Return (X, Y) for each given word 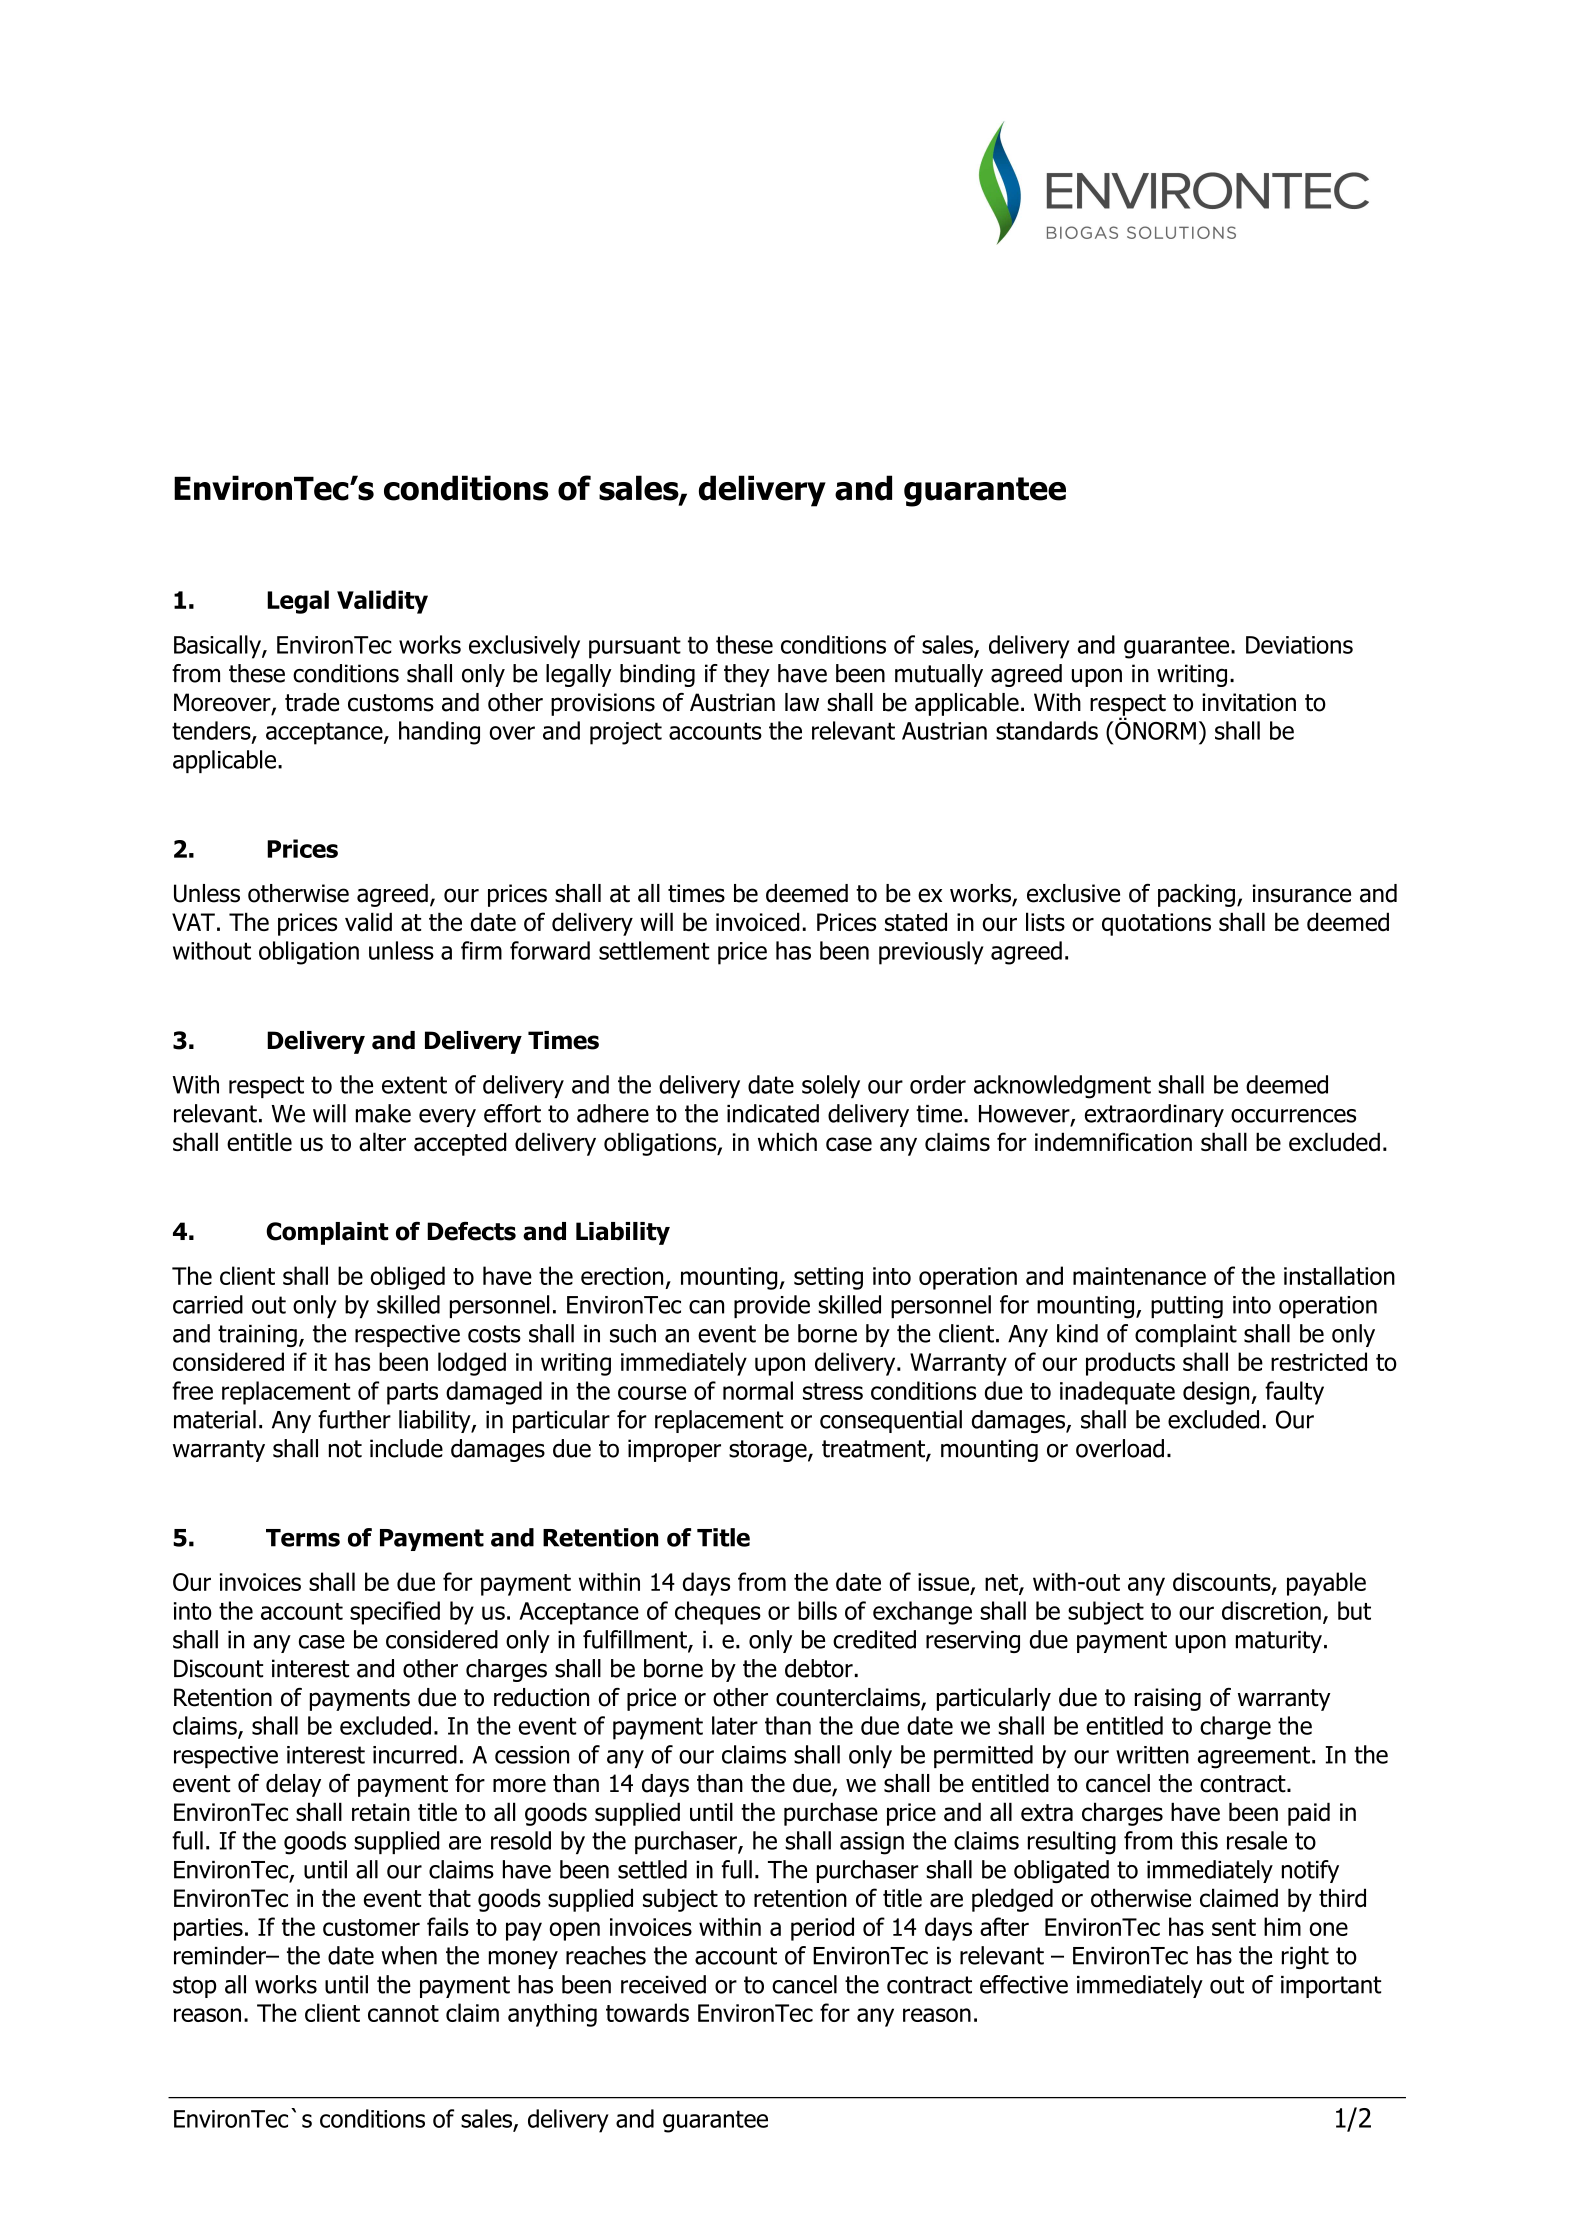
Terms (303, 1538)
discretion (1271, 1610)
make (383, 1113)
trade (312, 702)
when (409, 1955)
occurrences (1293, 1116)
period (822, 1929)
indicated (773, 1113)
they (747, 675)
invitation (1249, 702)
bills (817, 1610)
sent (1234, 1927)
